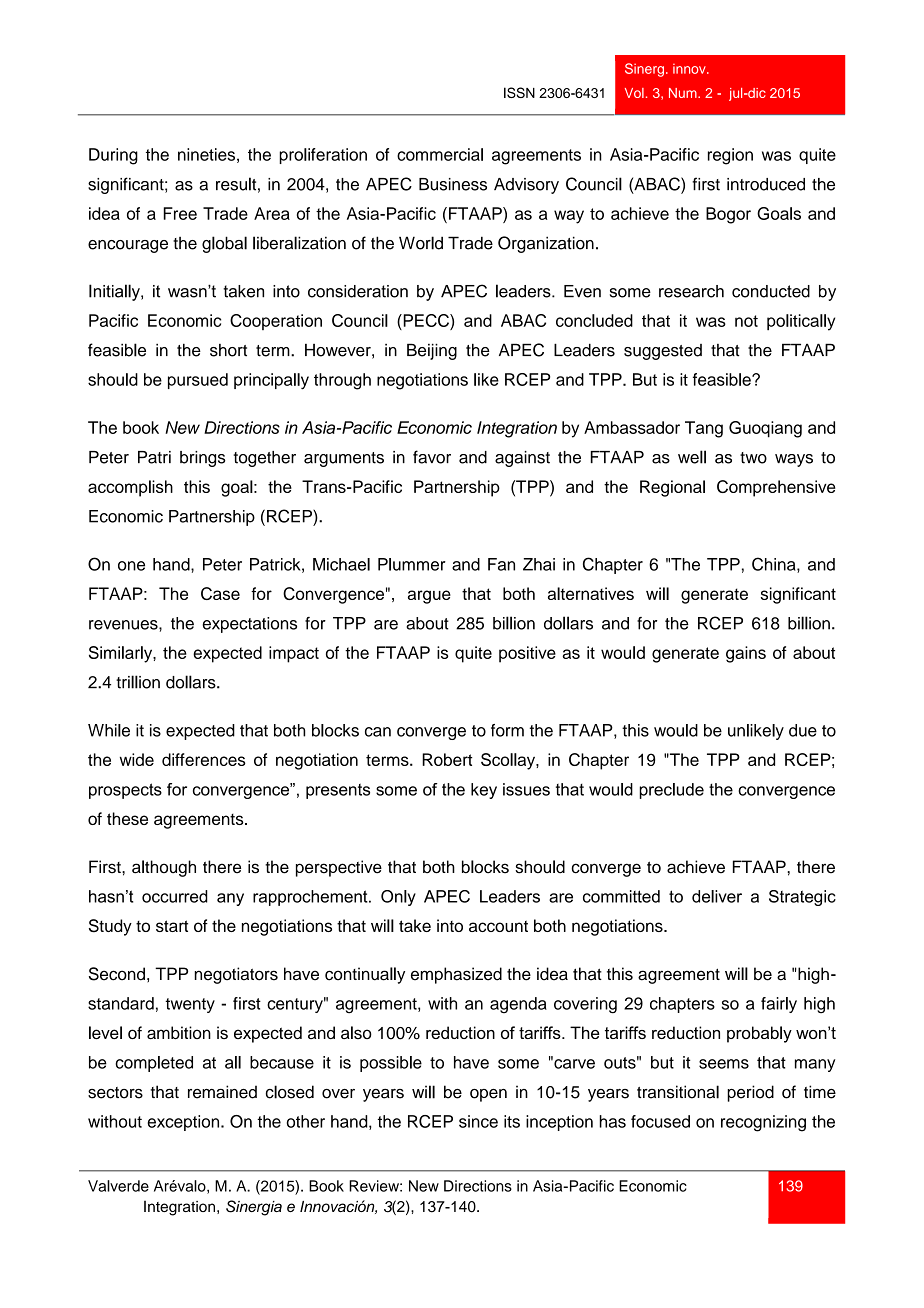 The image size is (924, 1308). What do you see at coordinates (488, 1095) in the document?
I see `open` at bounding box center [488, 1095].
